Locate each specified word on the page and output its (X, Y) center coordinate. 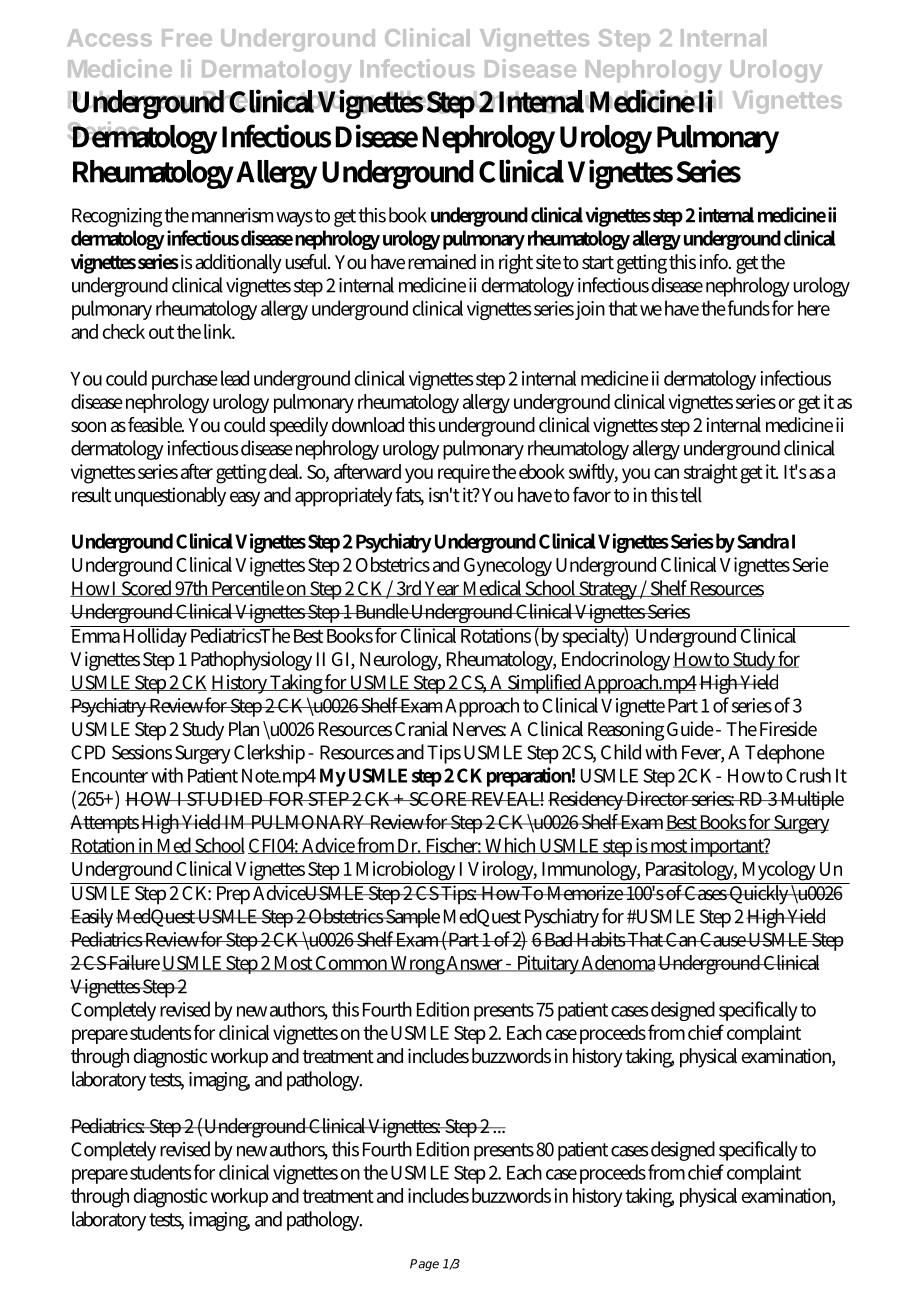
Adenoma (617, 963)
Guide (690, 729)
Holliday (155, 636)
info (714, 261)
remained (442, 262)
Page (424, 1265)
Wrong (417, 965)
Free (187, 38)
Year (442, 589)
